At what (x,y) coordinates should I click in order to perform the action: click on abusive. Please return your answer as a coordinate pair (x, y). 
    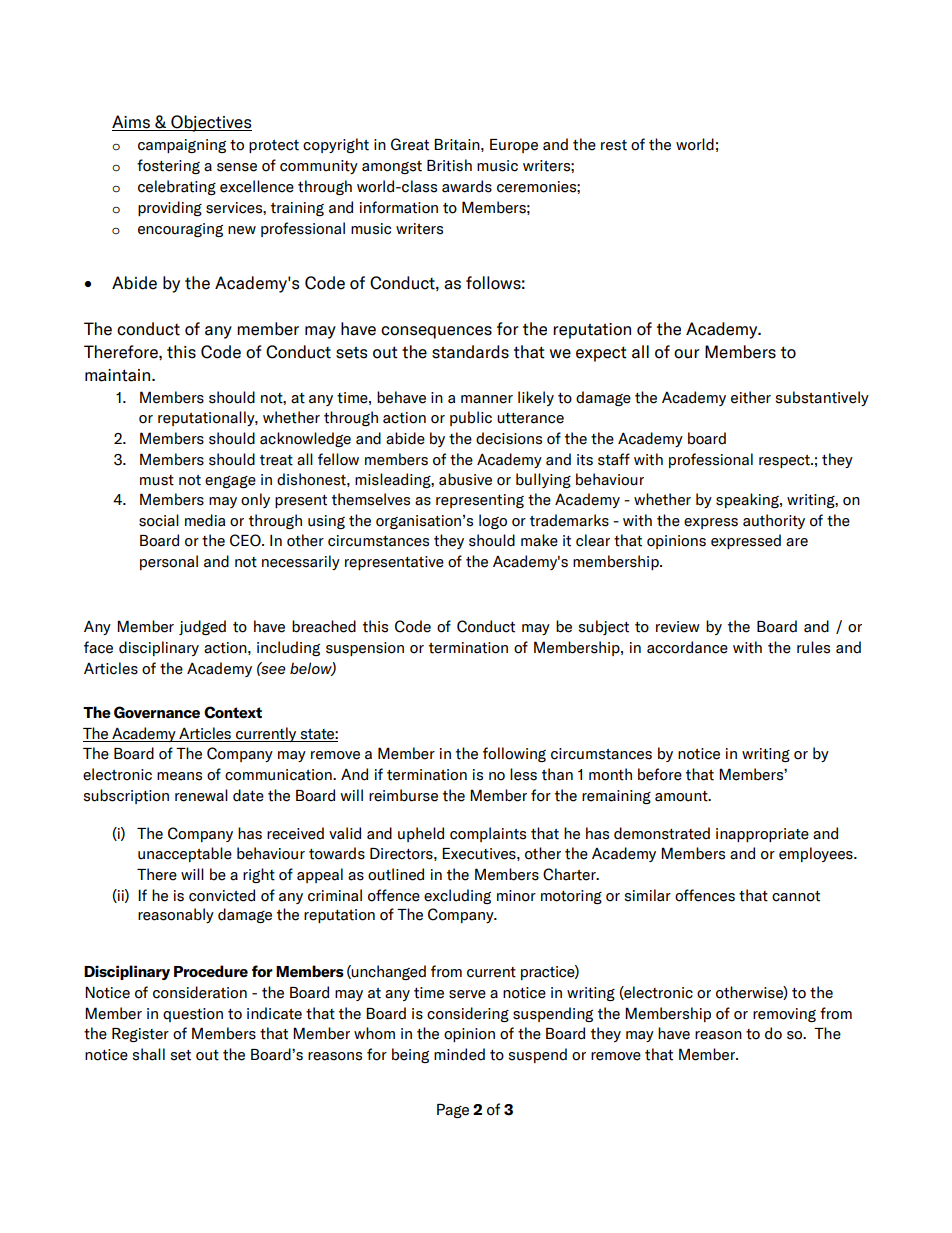
    Looking at the image, I should click on (465, 479).
